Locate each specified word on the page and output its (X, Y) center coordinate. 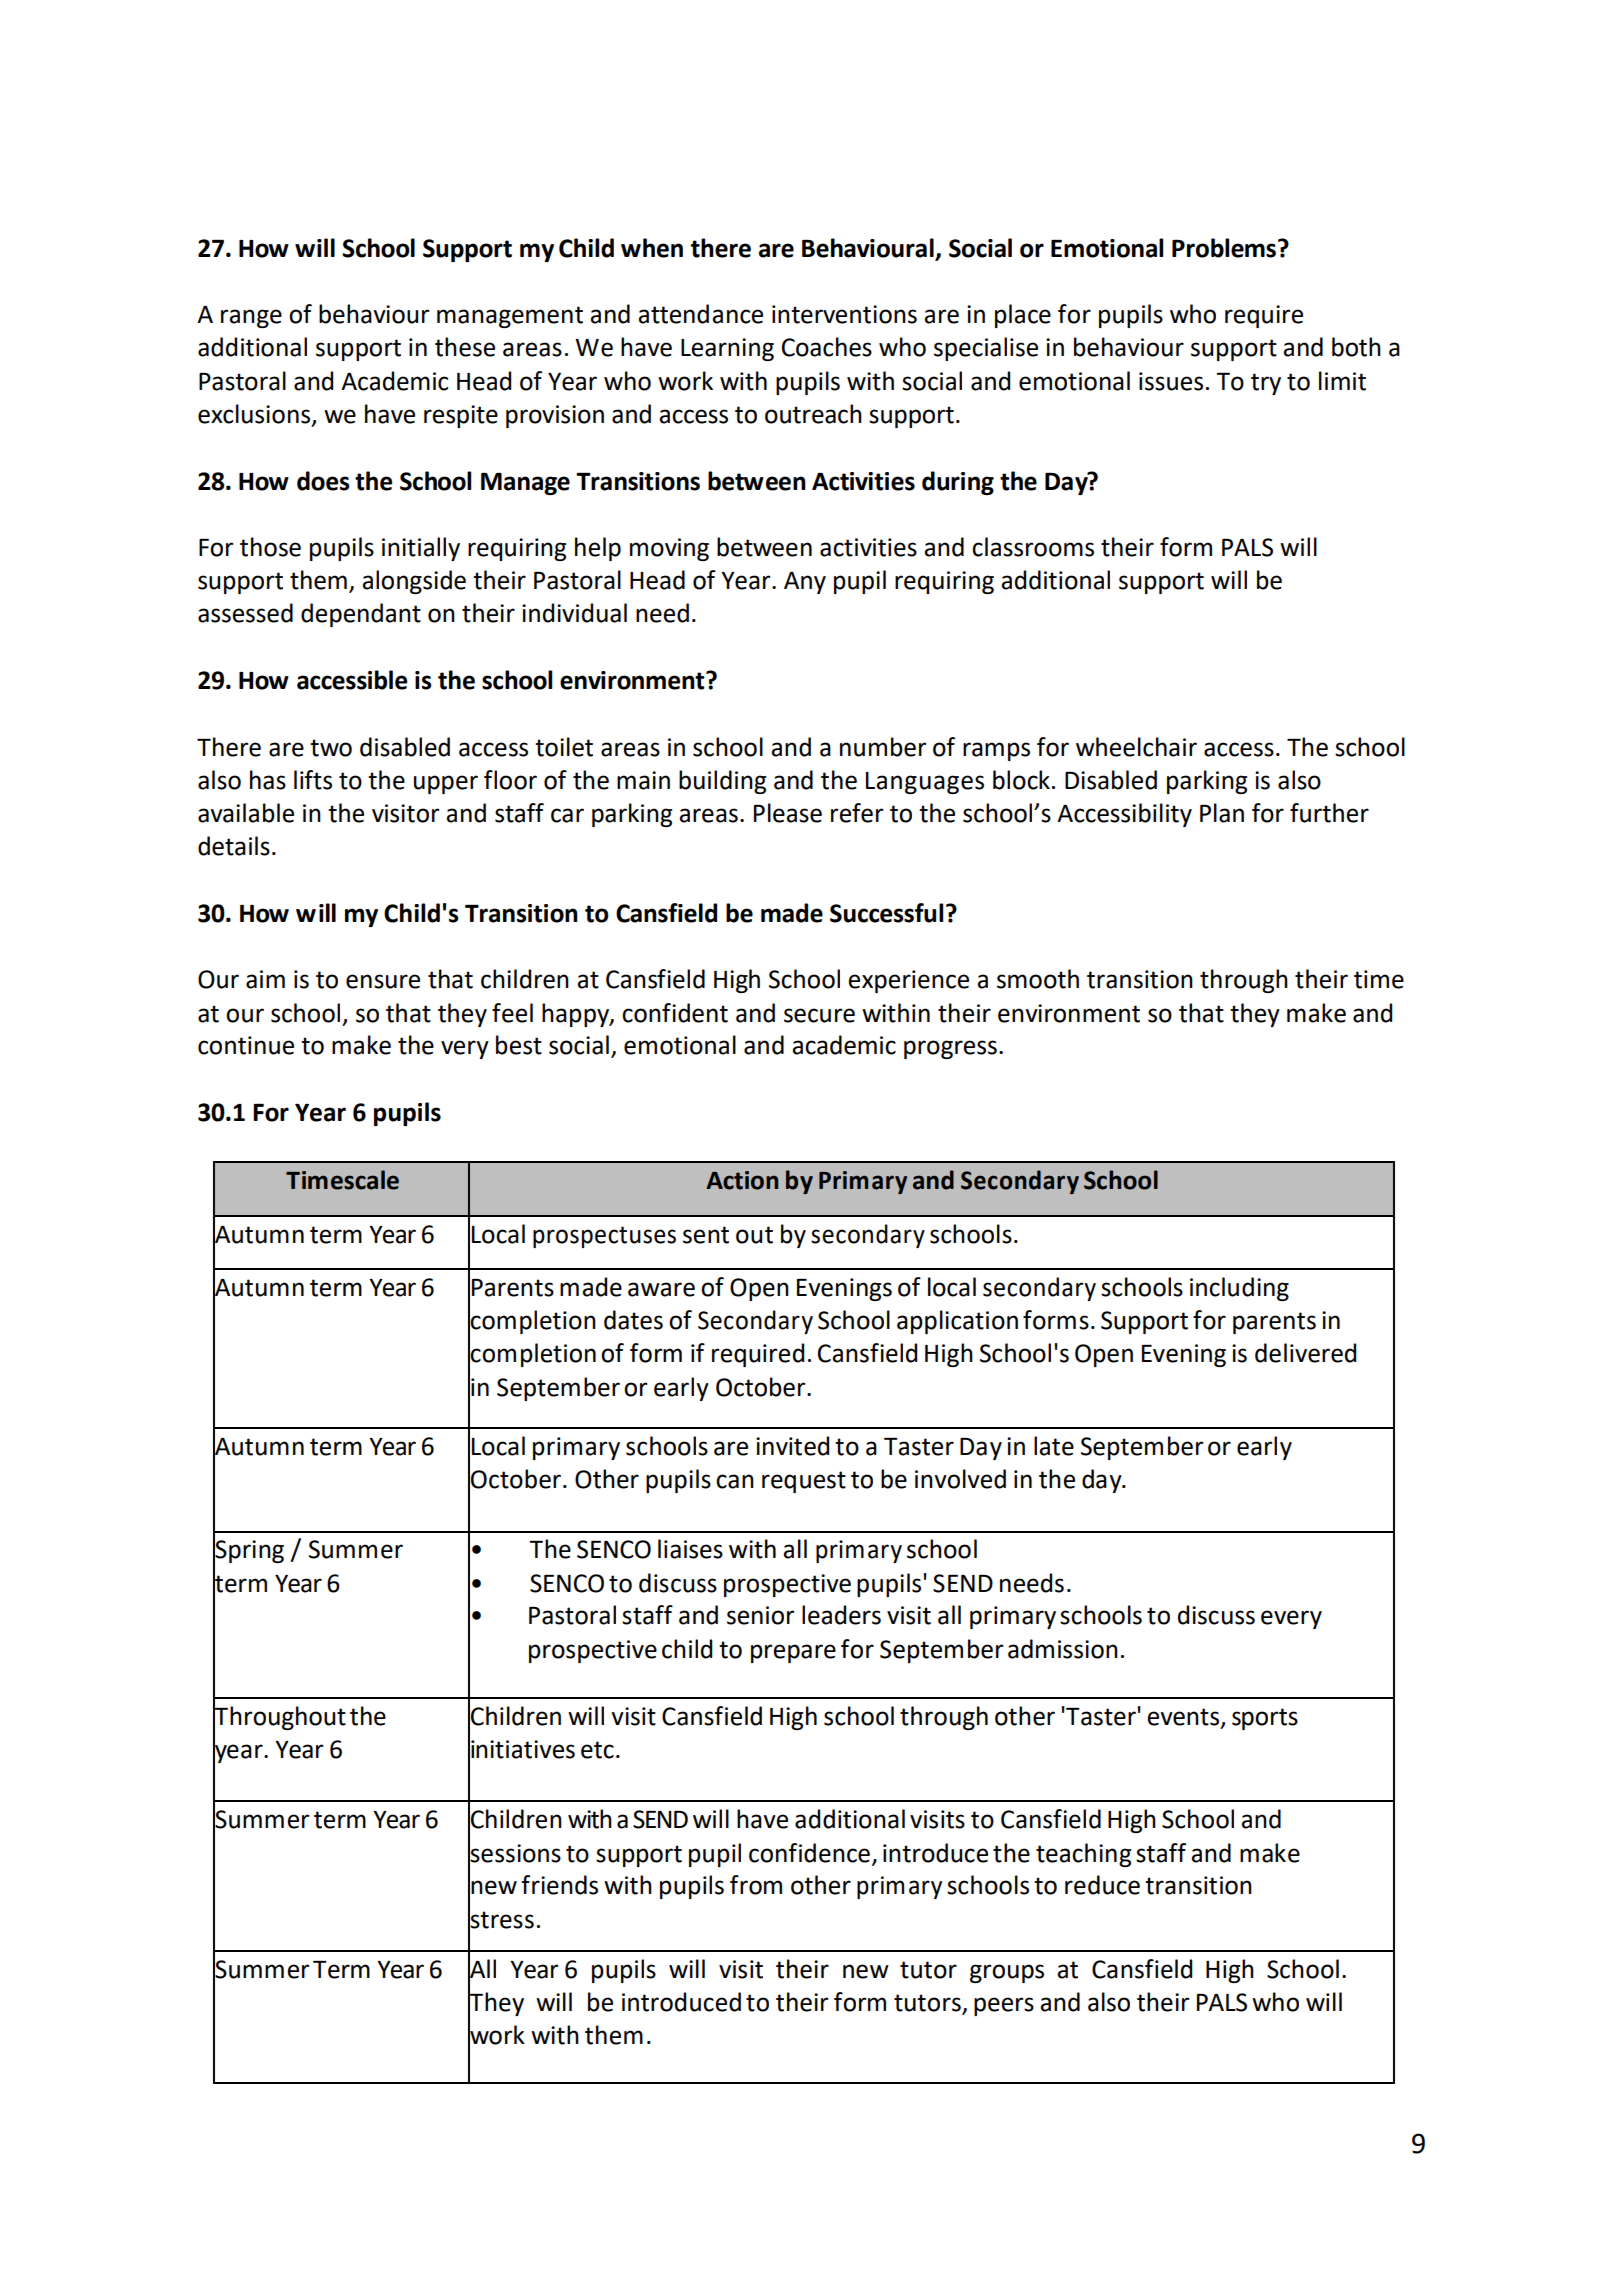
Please (788, 813)
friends (559, 1885)
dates (633, 1320)
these (465, 347)
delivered (1305, 1353)
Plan (1222, 813)
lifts (313, 780)
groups (1007, 1973)
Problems (1225, 248)
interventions (844, 314)
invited (792, 1446)
